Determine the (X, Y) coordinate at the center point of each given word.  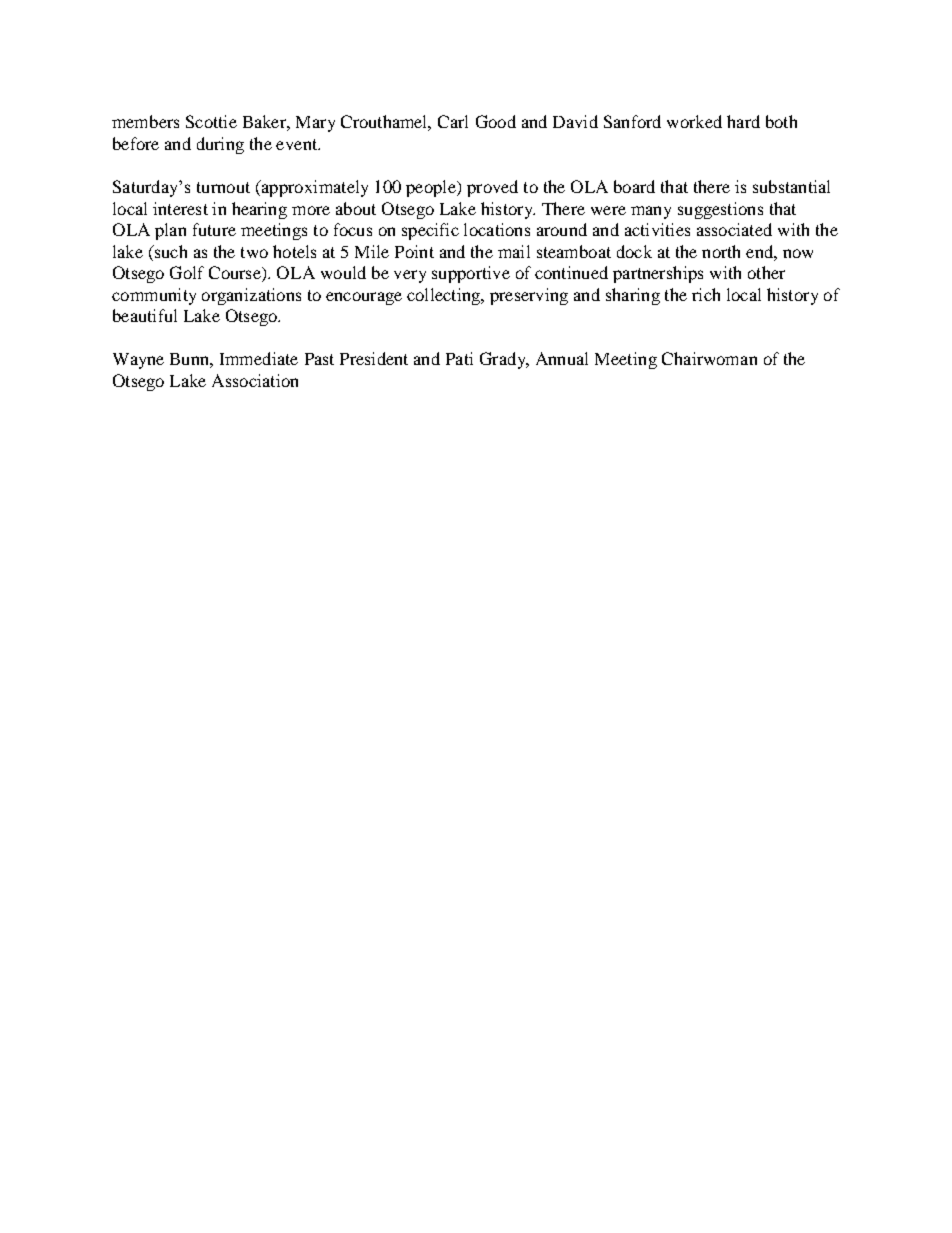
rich (706, 294)
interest (180, 208)
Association (255, 380)
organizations (251, 296)
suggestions (720, 210)
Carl (453, 121)
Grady (504, 360)
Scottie (211, 121)
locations (497, 229)
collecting (445, 296)
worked (694, 121)
